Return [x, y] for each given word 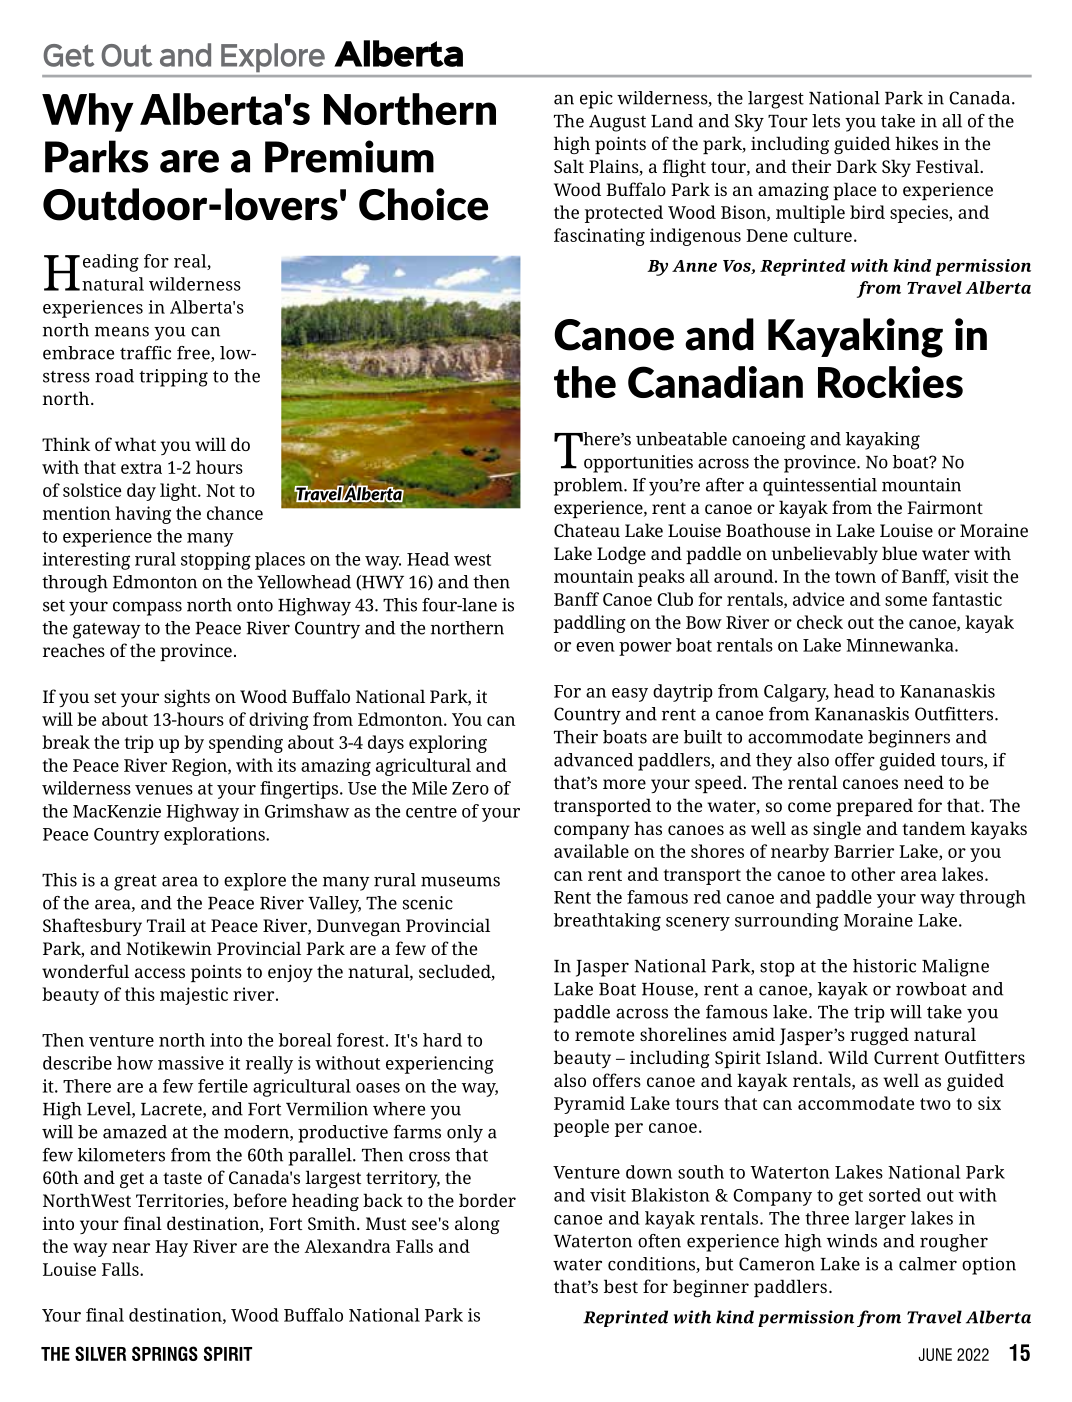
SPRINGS [165, 1353]
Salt [569, 166]
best [621, 1286]
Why [88, 112]
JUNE [935, 1354]
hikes [916, 143]
